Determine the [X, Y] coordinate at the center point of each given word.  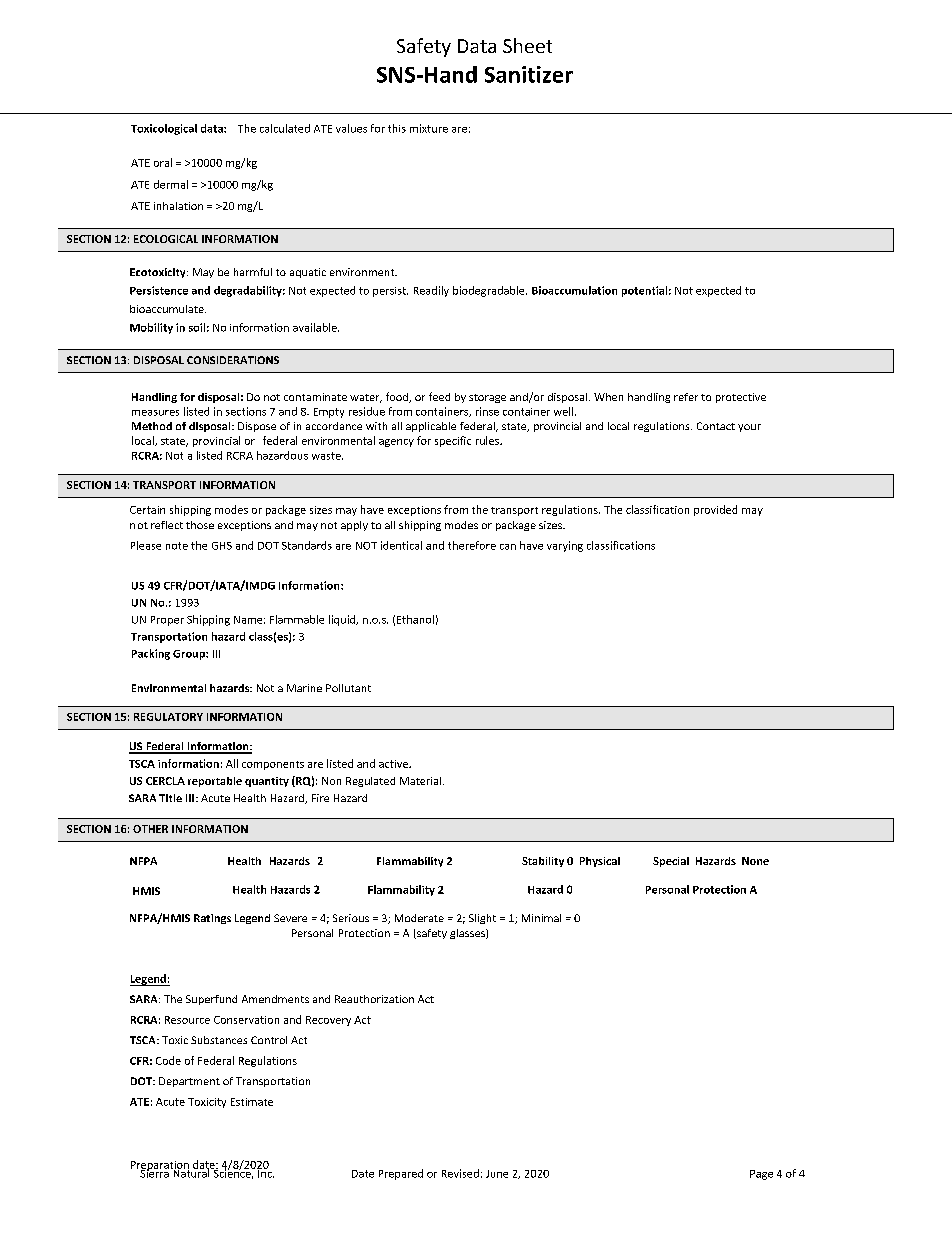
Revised [460, 1173]
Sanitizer [529, 74]
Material [422, 781]
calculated [285, 128]
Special [671, 862]
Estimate [252, 1102]
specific [453, 441]
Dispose [257, 427]
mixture [429, 128]
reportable [215, 782]
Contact [716, 426]
